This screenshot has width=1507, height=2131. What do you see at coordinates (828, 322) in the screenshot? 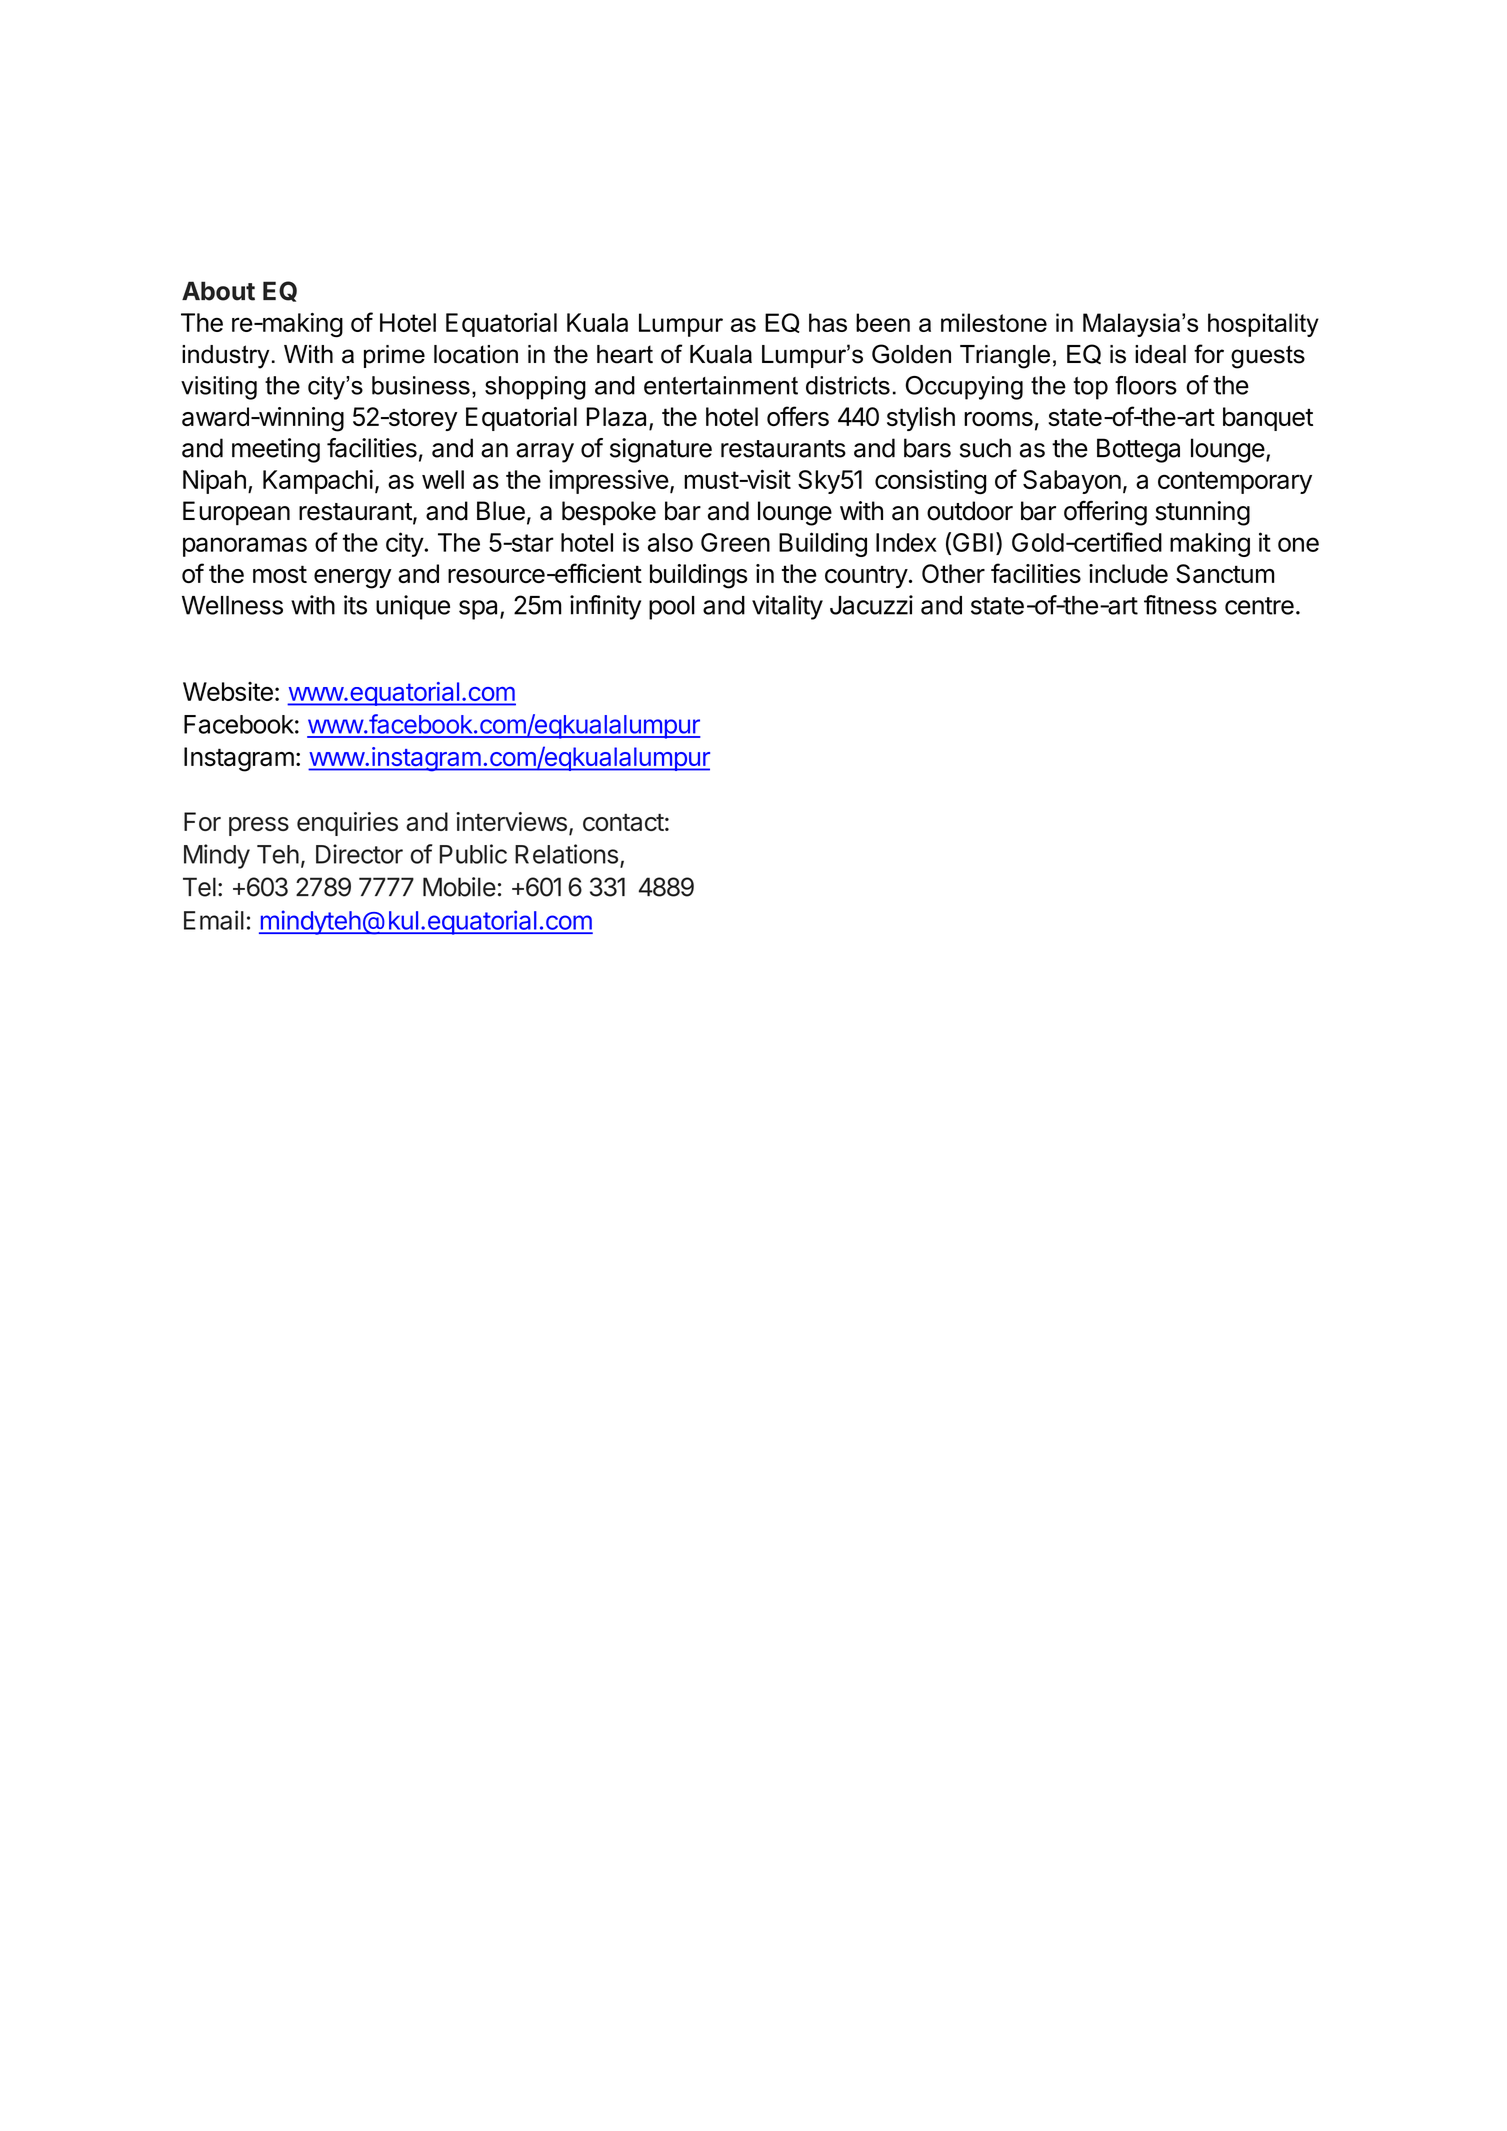
I see `has` at bounding box center [828, 322].
